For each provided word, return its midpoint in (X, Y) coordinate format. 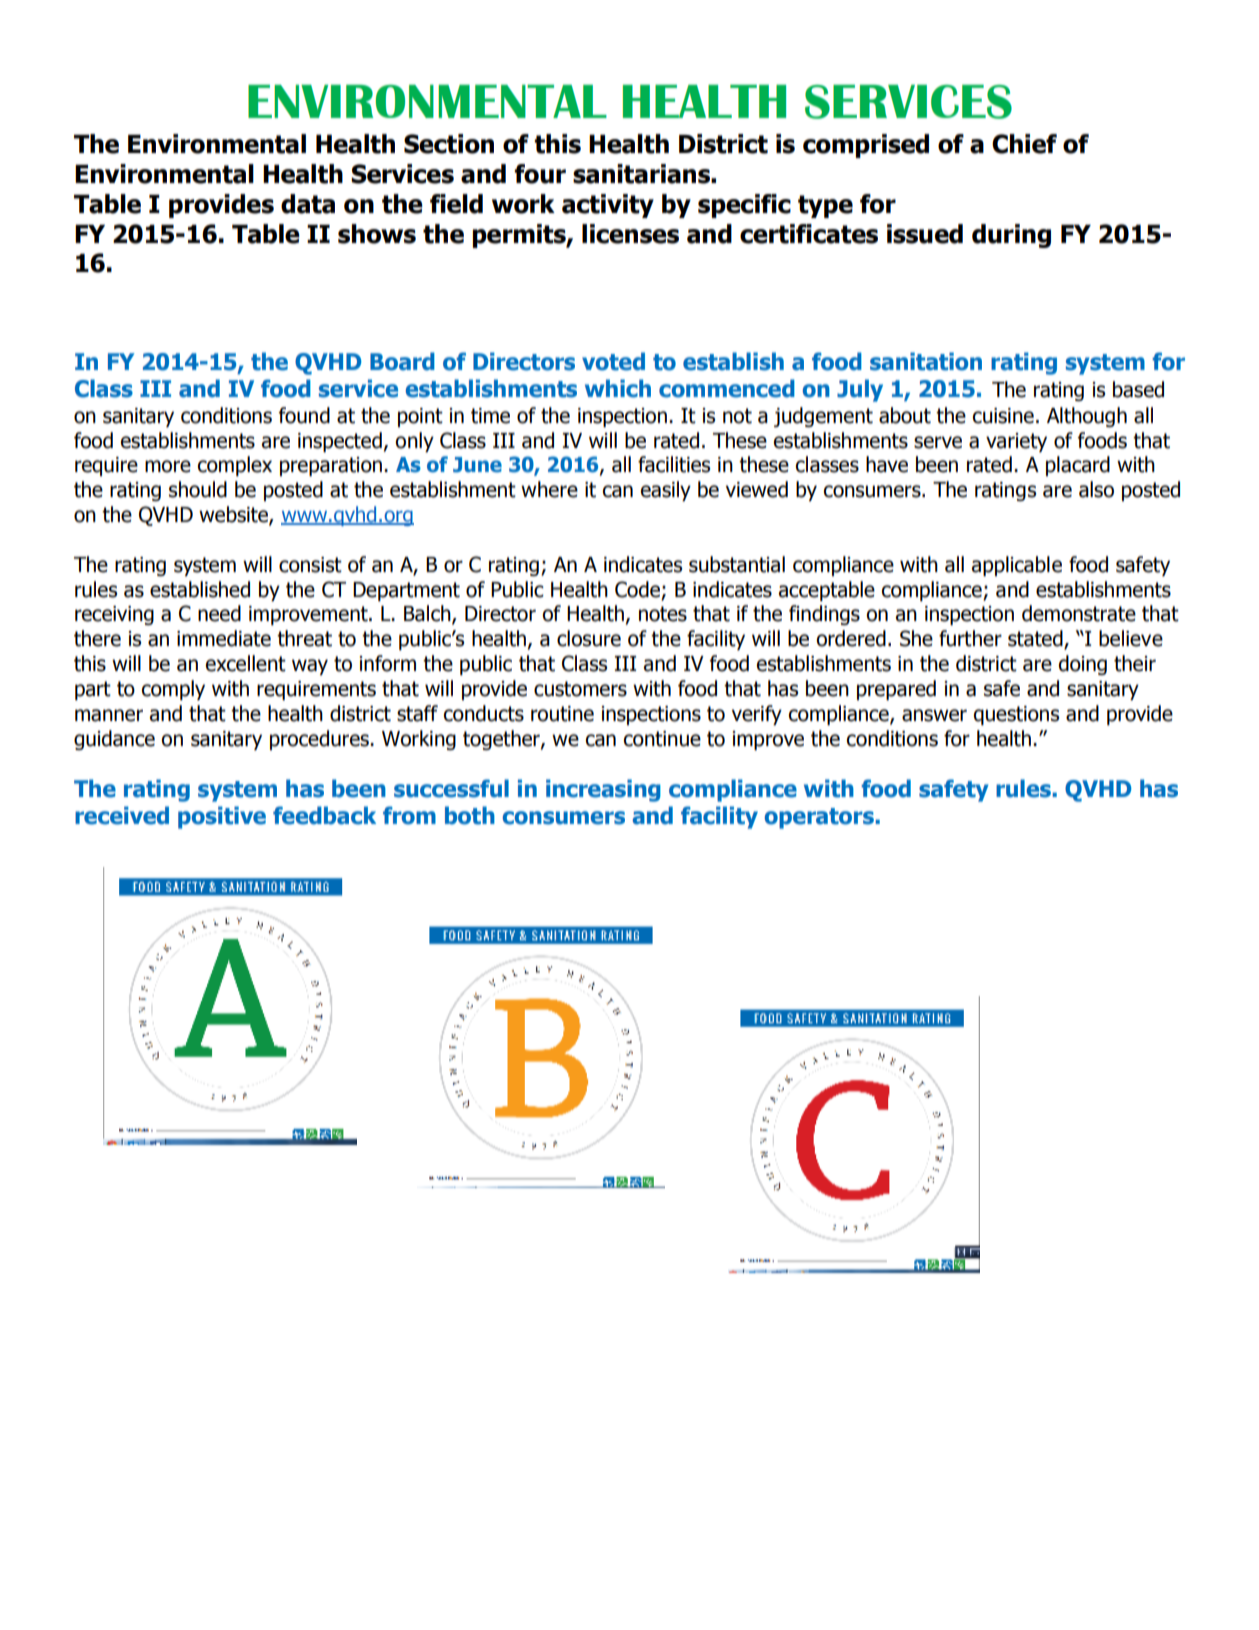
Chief (1024, 144)
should (198, 489)
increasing (603, 790)
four (540, 174)
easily (666, 491)
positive (222, 817)
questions (1016, 715)
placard (1078, 466)
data (308, 204)
